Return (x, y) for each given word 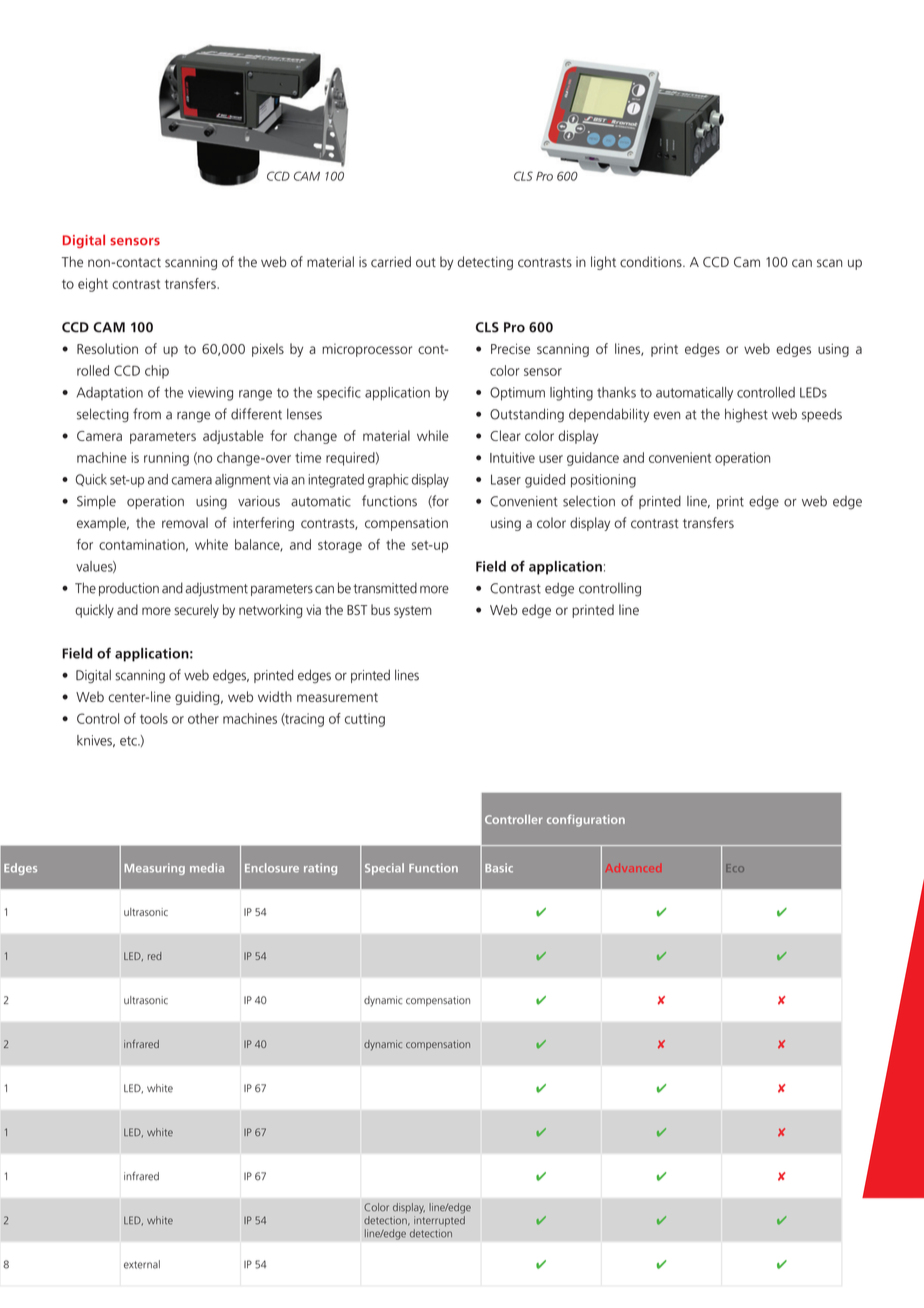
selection (589, 501)
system (413, 612)
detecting (485, 263)
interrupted (439, 1221)
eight (93, 285)
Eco (735, 868)
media (207, 868)
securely (196, 611)
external (142, 1264)
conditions (652, 261)
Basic (499, 868)
